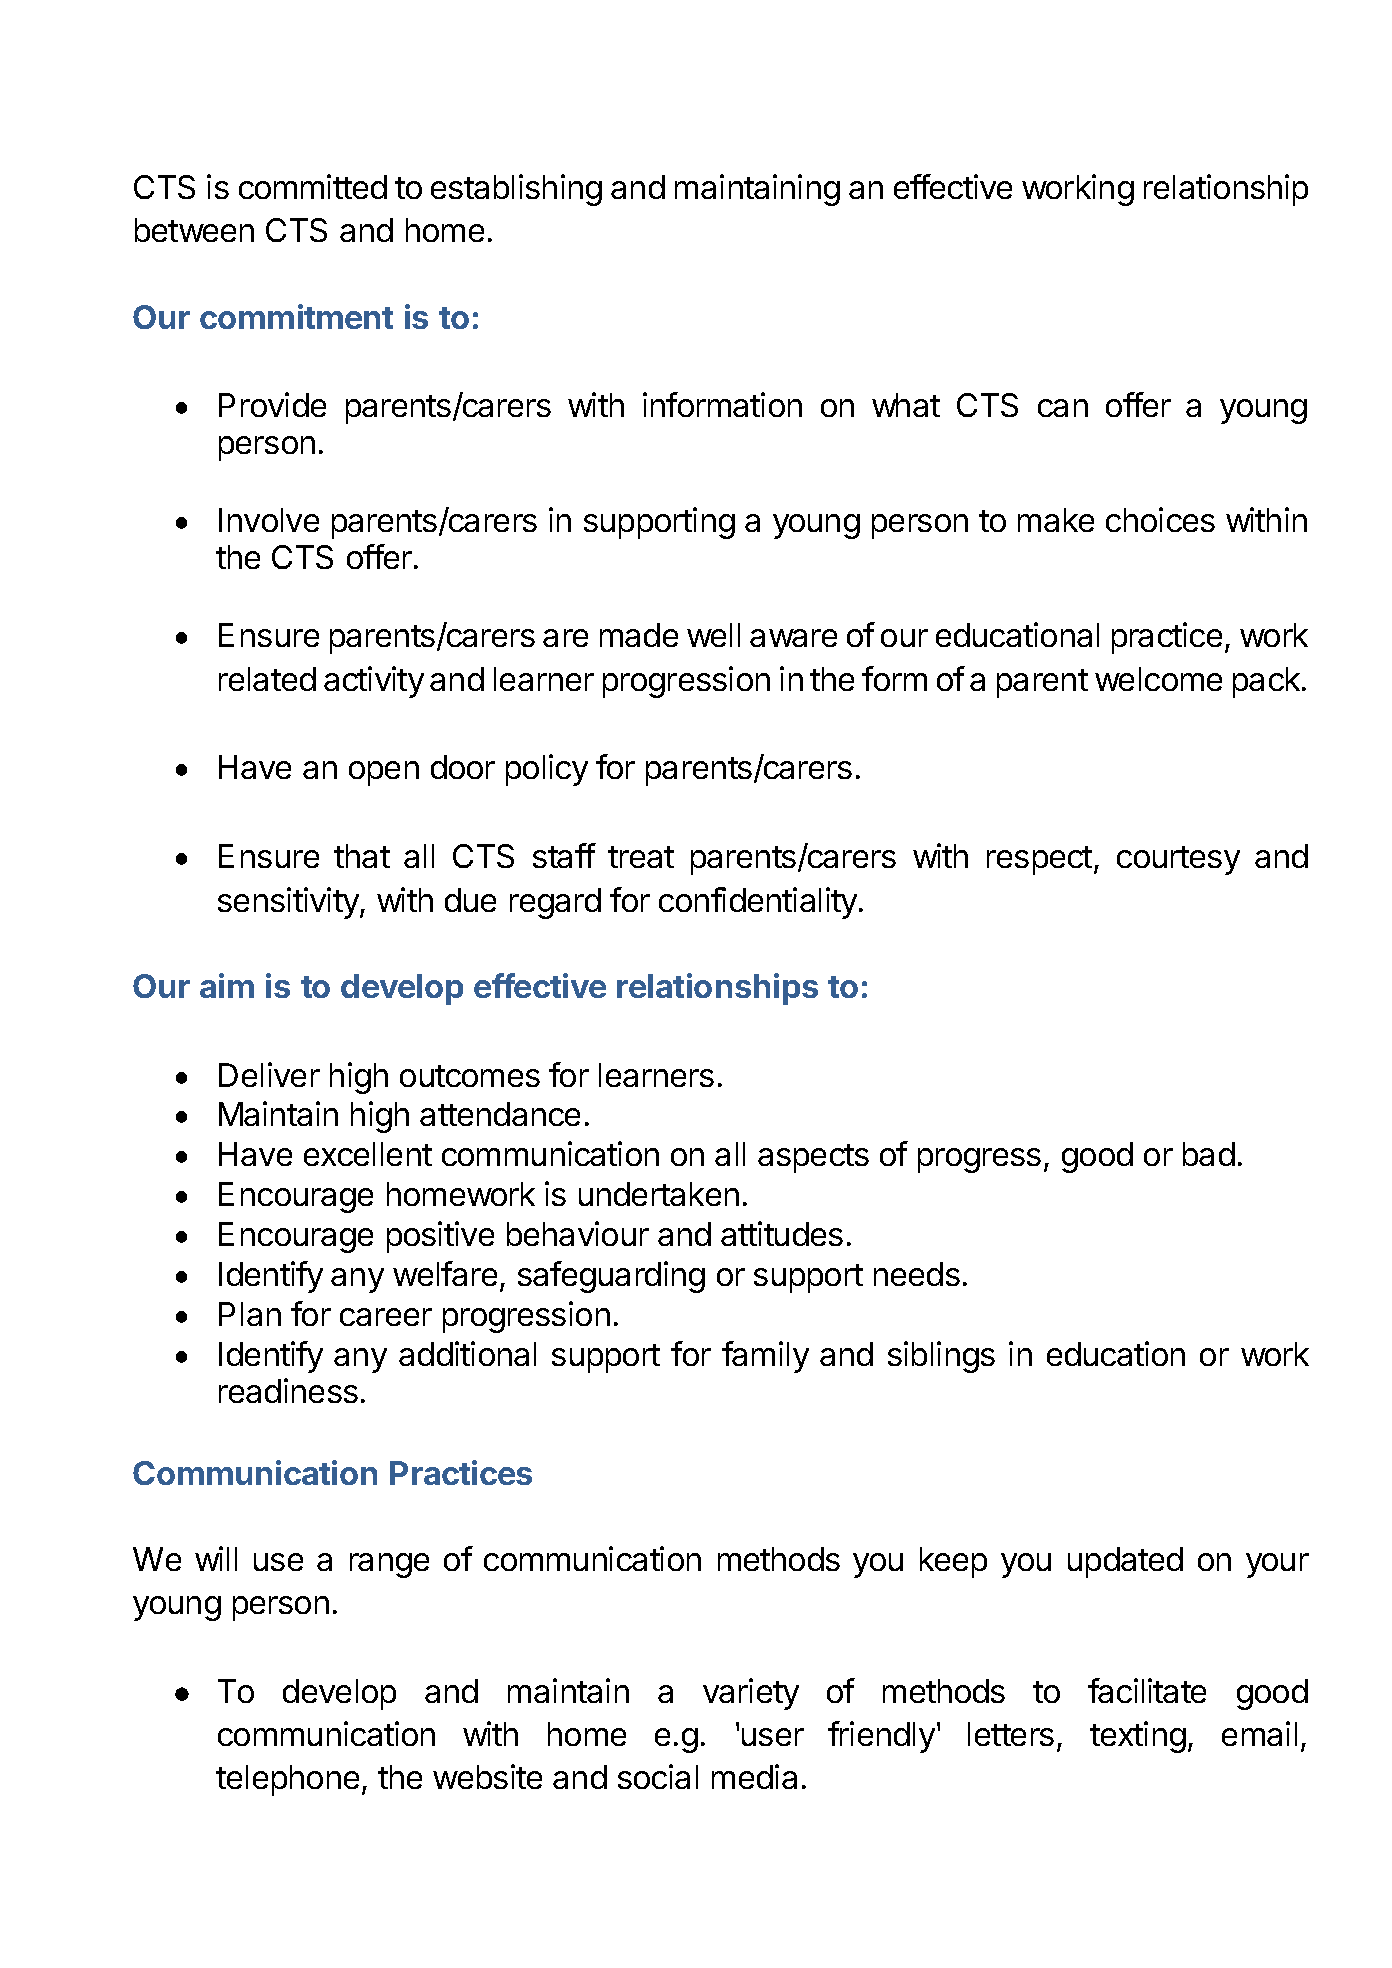 The width and height of the document is (1392, 1968). What do you see at coordinates (516, 190) in the document?
I see `establishing` at bounding box center [516, 190].
